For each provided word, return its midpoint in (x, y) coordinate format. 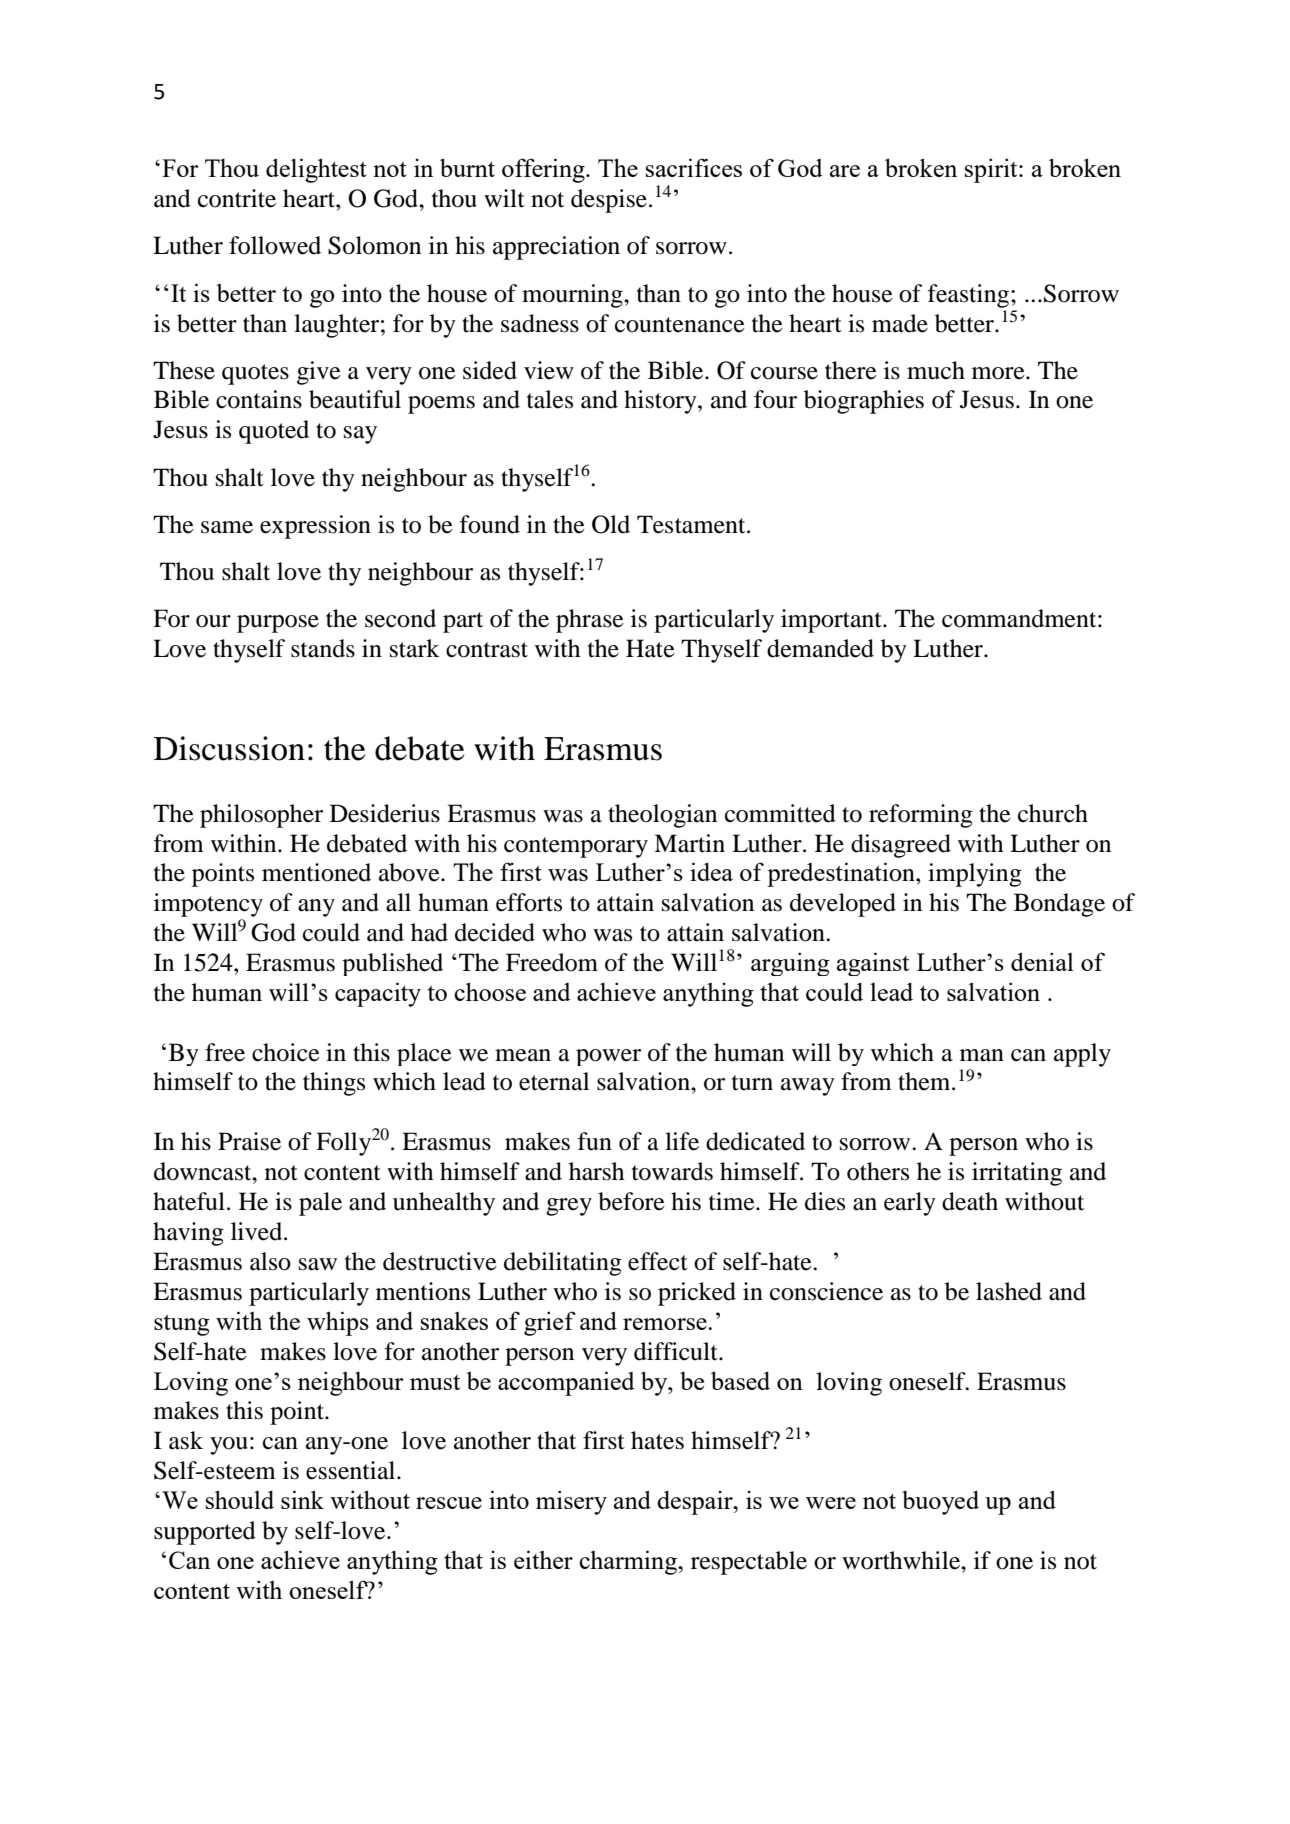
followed (275, 245)
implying (975, 875)
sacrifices (694, 167)
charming (629, 1562)
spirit (992, 170)
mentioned (316, 872)
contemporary (576, 847)
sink (302, 1499)
